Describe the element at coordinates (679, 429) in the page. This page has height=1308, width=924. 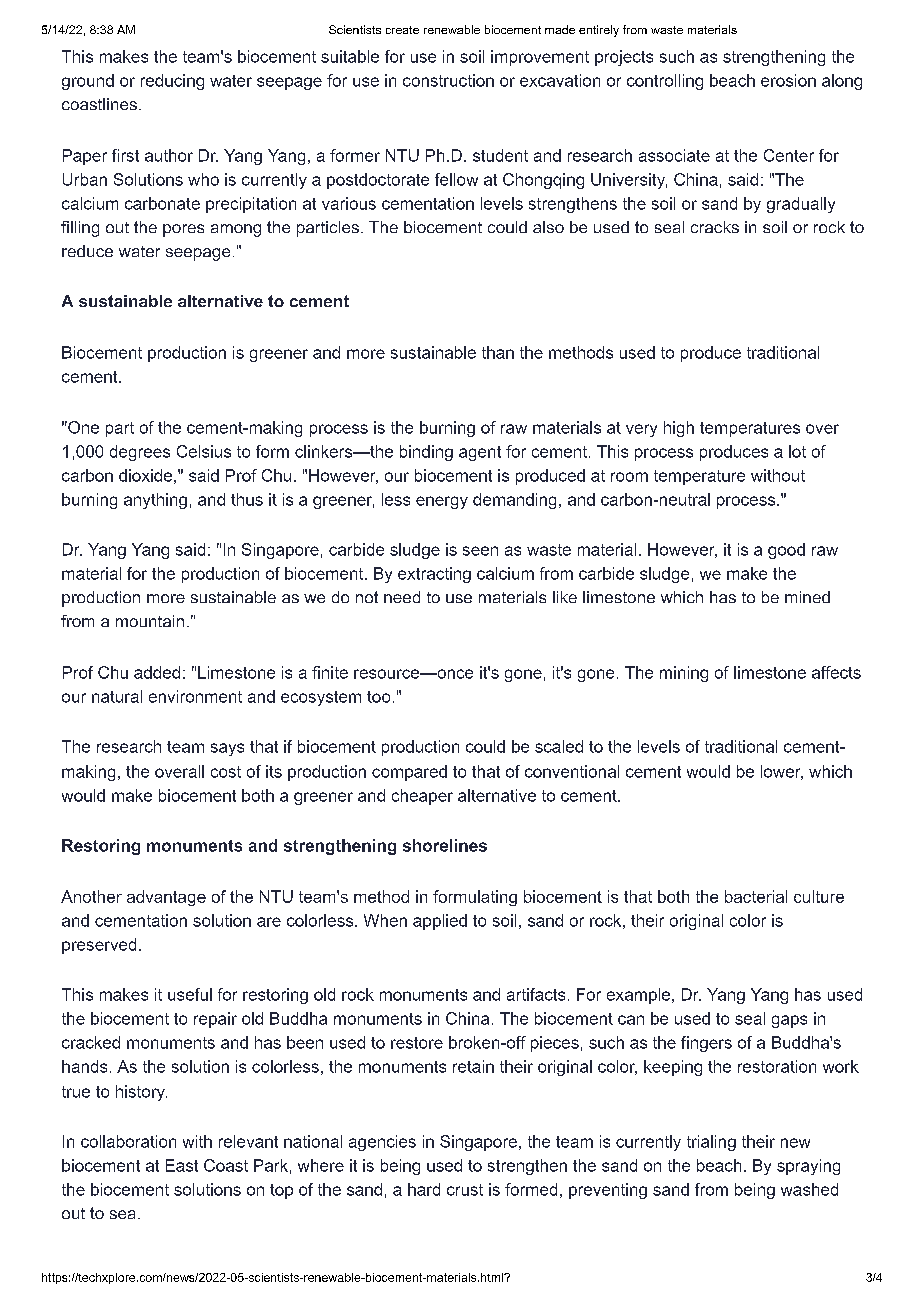
I see `high` at that location.
